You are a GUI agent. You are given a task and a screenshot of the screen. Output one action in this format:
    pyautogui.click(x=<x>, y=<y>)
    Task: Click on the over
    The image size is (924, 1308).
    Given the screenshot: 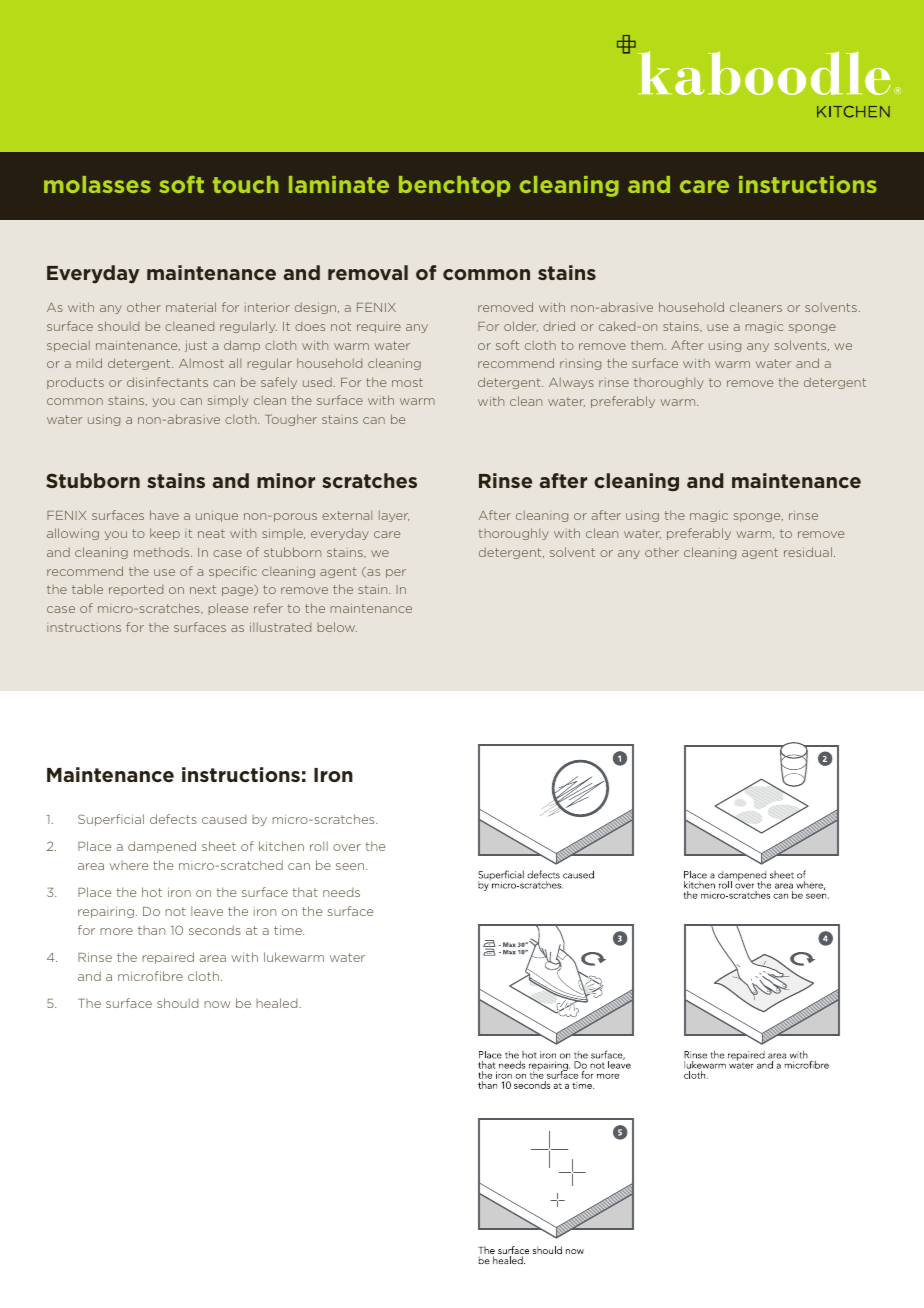 What is the action you would take?
    pyautogui.click(x=347, y=847)
